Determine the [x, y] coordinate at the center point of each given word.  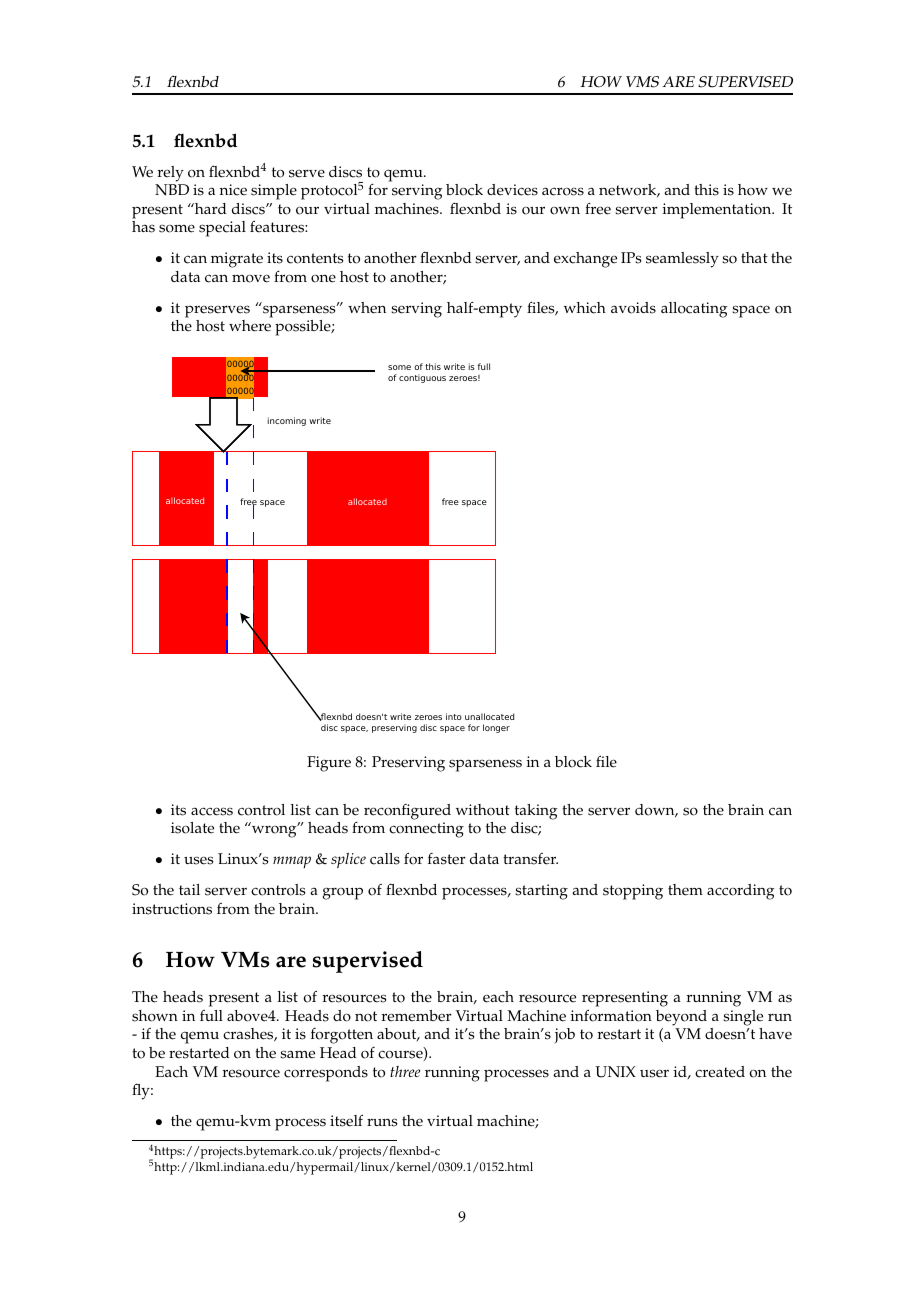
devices [512, 190]
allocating [694, 310]
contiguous [422, 378]
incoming [287, 421]
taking [536, 812]
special [222, 229]
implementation [718, 211]
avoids [633, 308]
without [483, 810]
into [454, 716]
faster [447, 859]
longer [496, 728]
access [212, 811]
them [685, 890]
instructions [172, 909]
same [297, 1054]
